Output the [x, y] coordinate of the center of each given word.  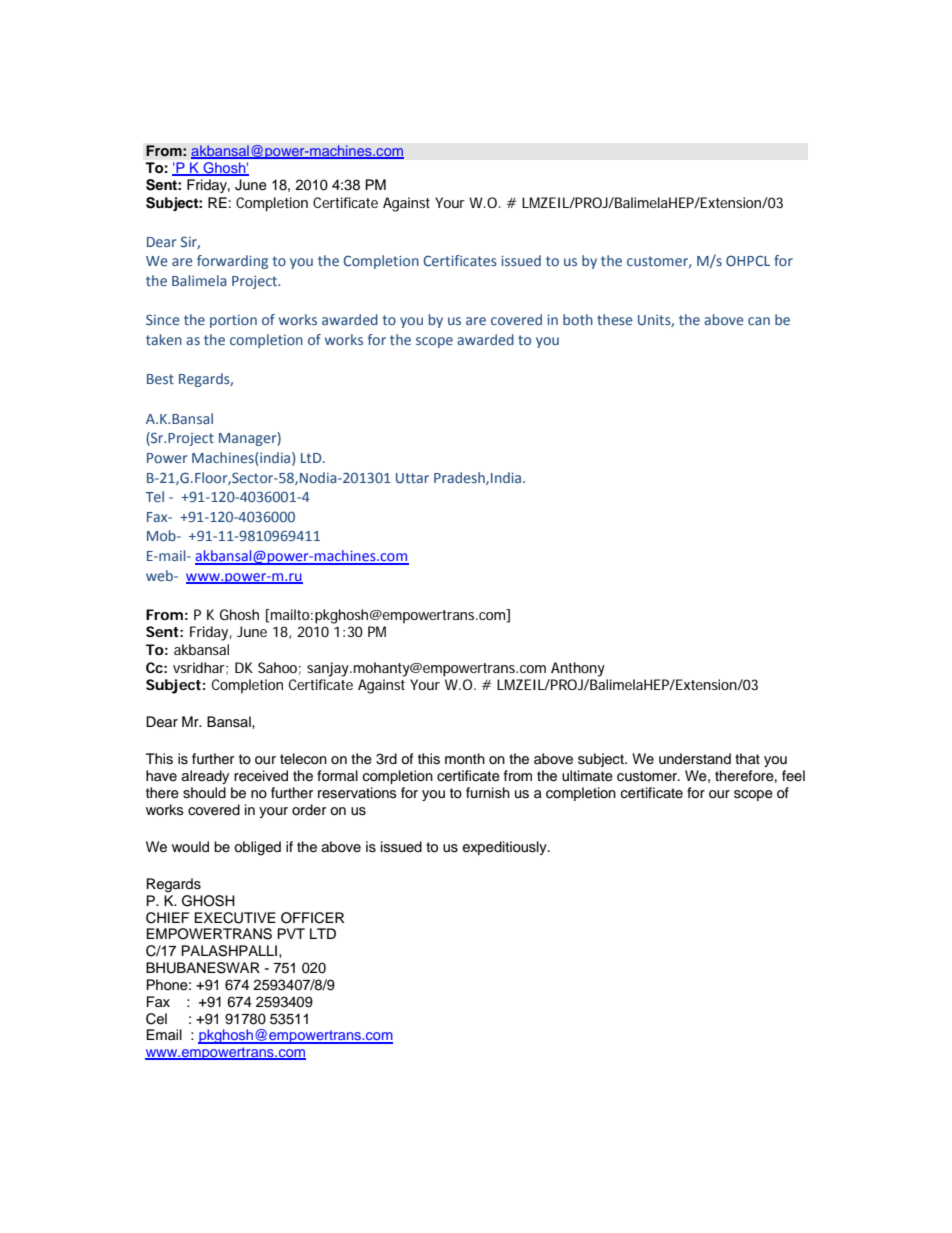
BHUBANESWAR [203, 968]
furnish [488, 793]
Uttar [412, 478]
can [759, 321]
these [615, 319]
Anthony [578, 669]
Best [160, 379]
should [204, 793]
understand [695, 759]
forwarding [232, 262]
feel [793, 775]
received [261, 776]
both [578, 319]
